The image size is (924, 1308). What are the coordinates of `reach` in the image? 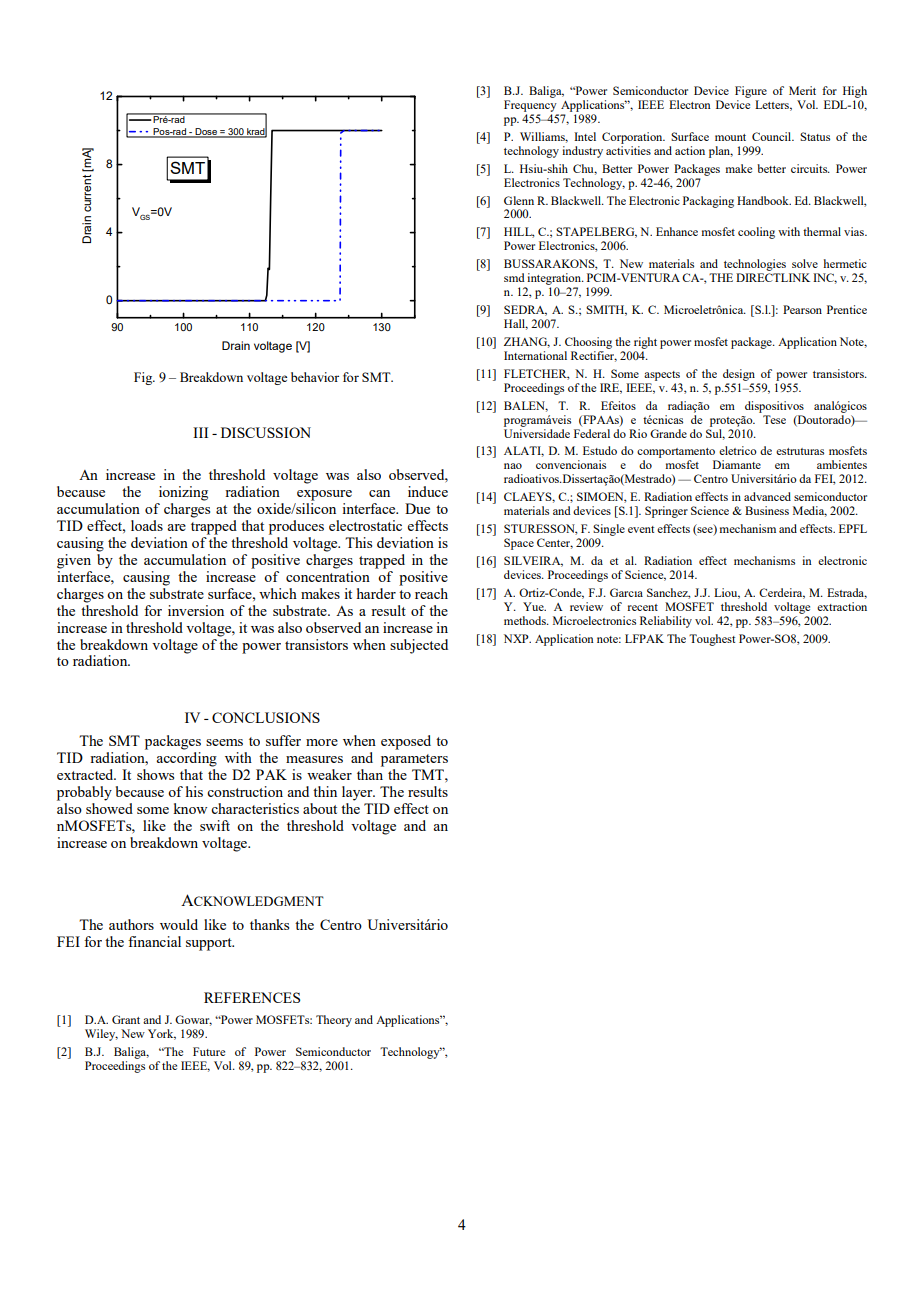 It's located at (431, 593).
